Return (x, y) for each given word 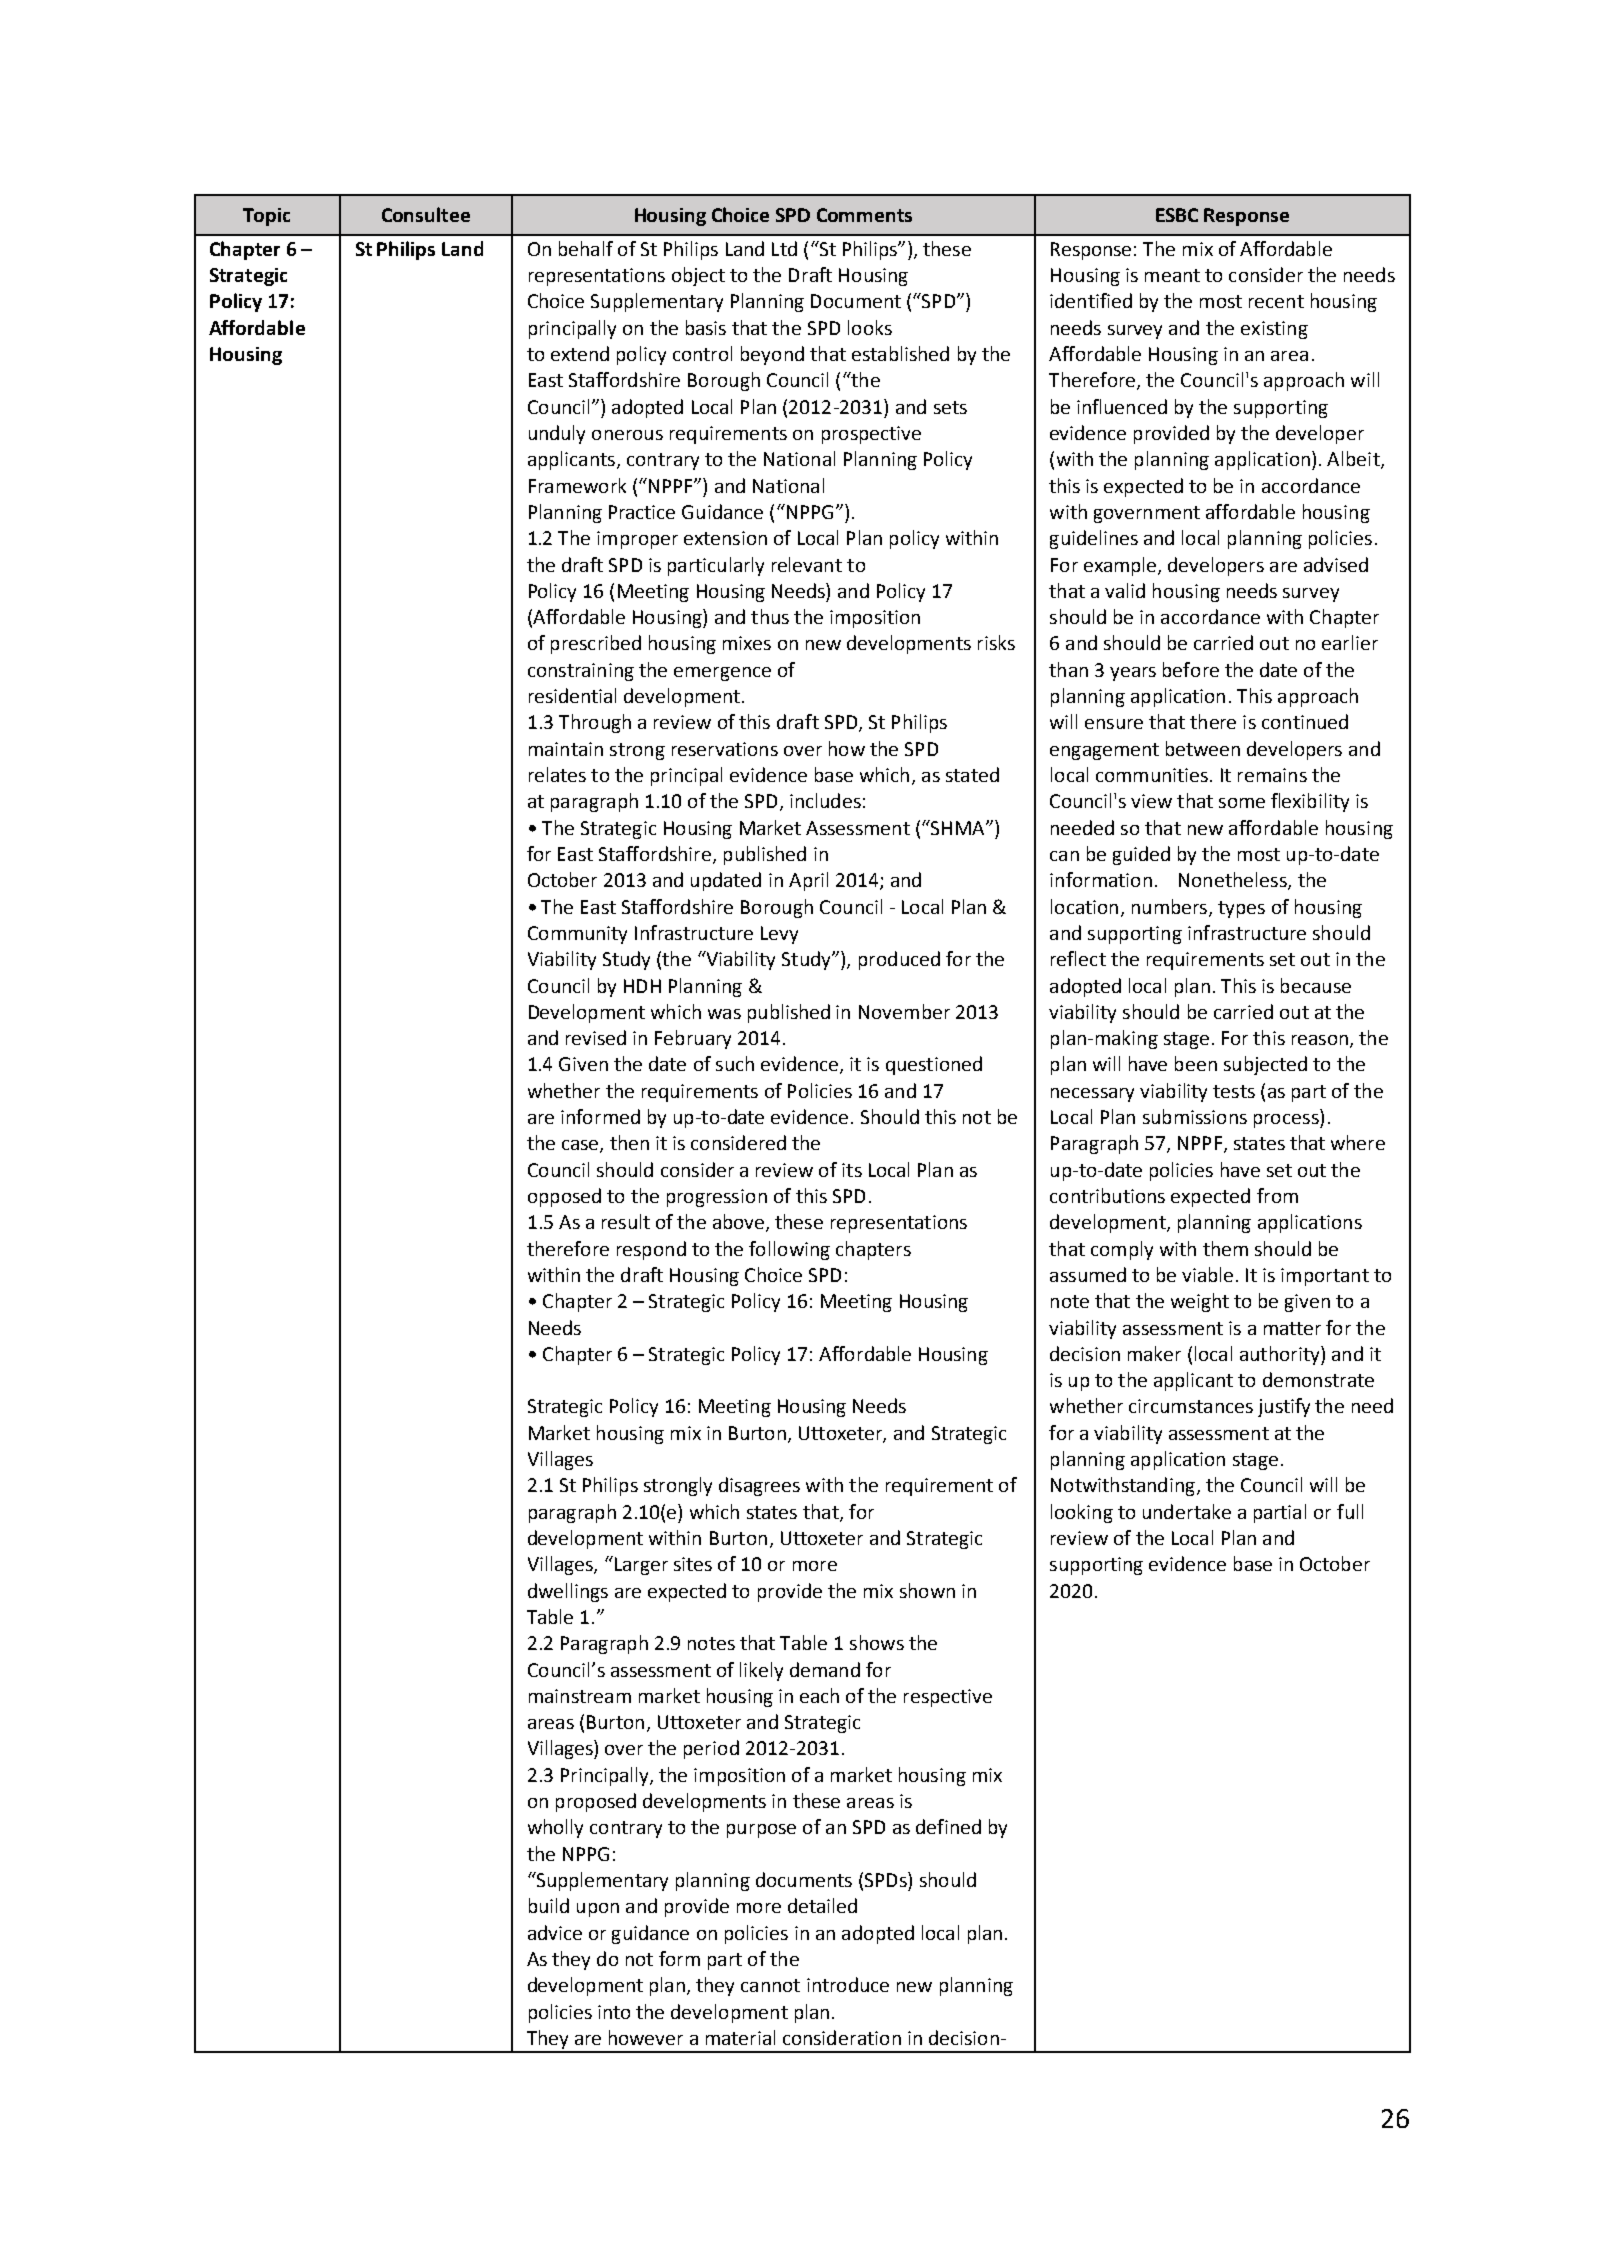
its (852, 1170)
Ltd (784, 248)
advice (555, 1932)
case (581, 1146)
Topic (266, 217)
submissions (1195, 1116)
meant (1172, 275)
